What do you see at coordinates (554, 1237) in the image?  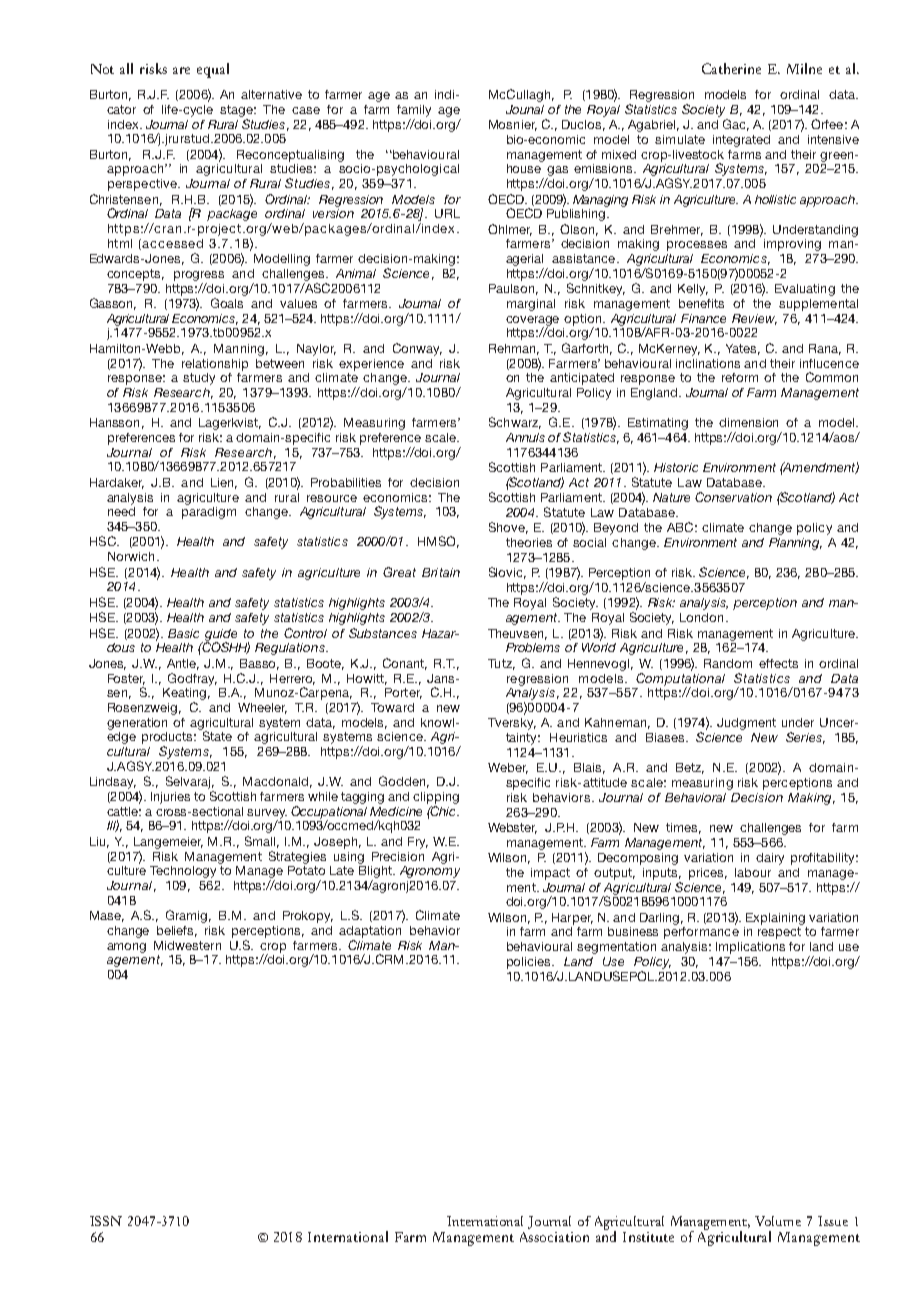 I see `Association` at bounding box center [554, 1237].
